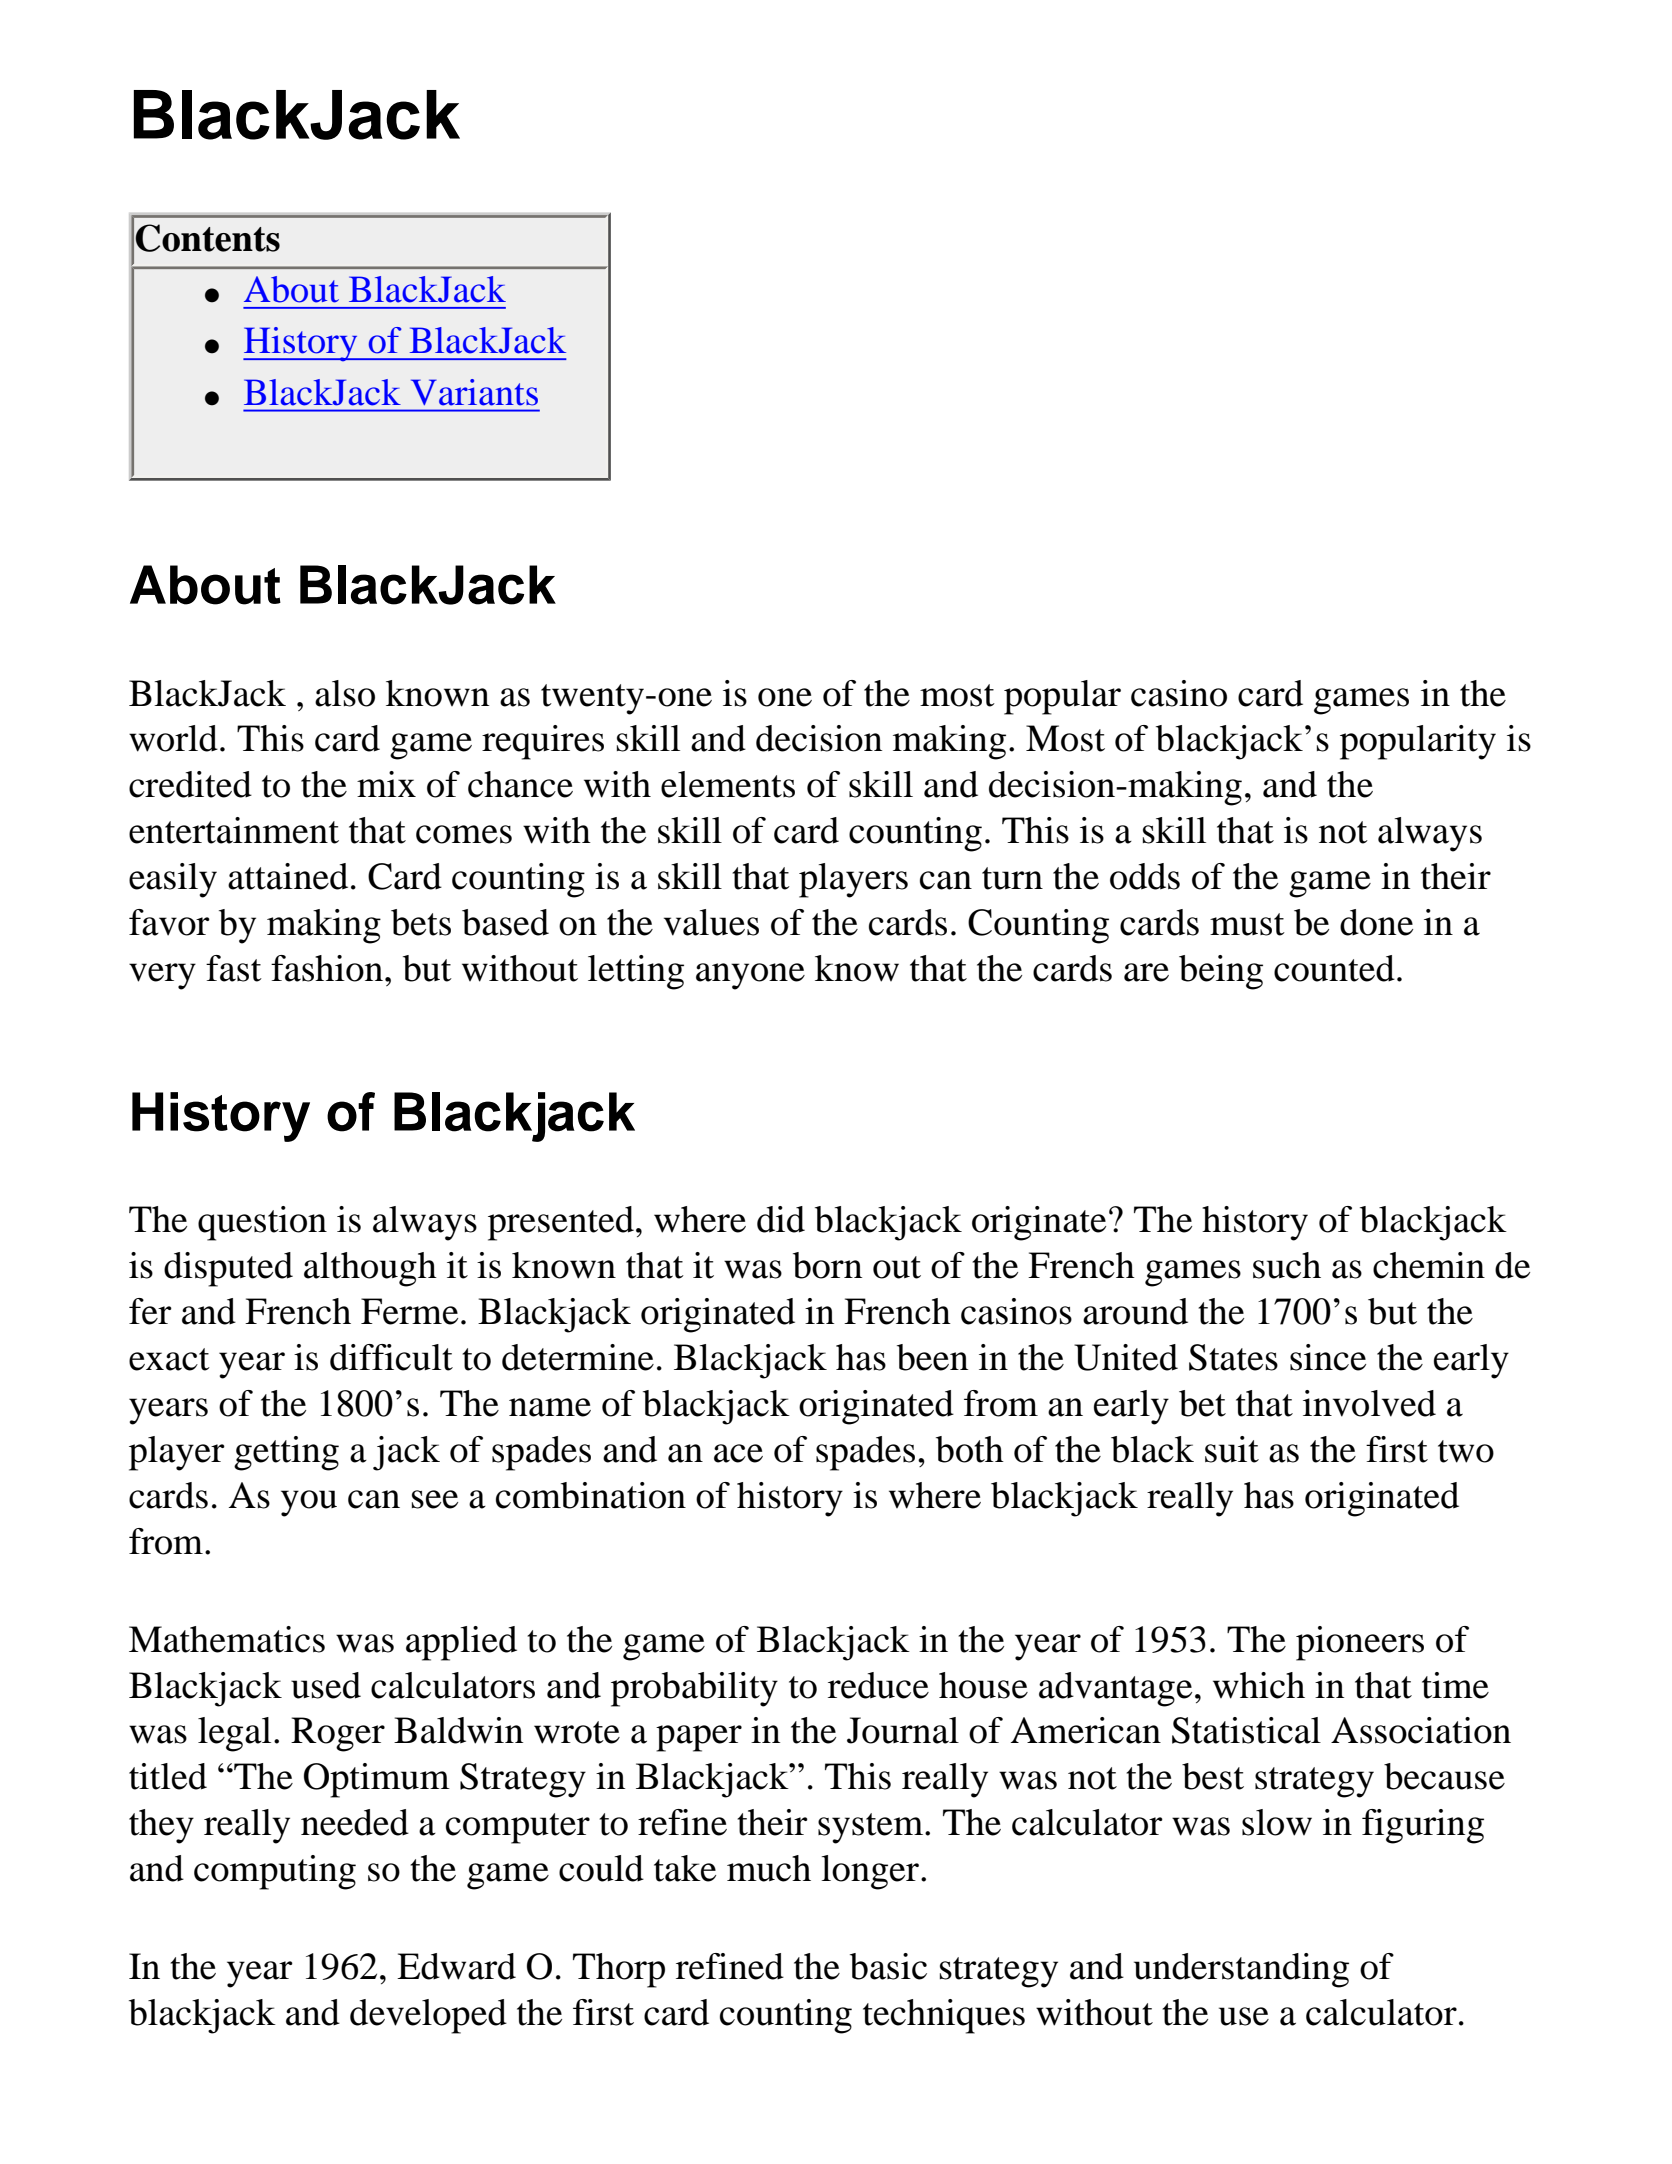 Image resolution: width=1672 pixels, height=2164 pixels. I want to click on pioneers, so click(1360, 1643).
